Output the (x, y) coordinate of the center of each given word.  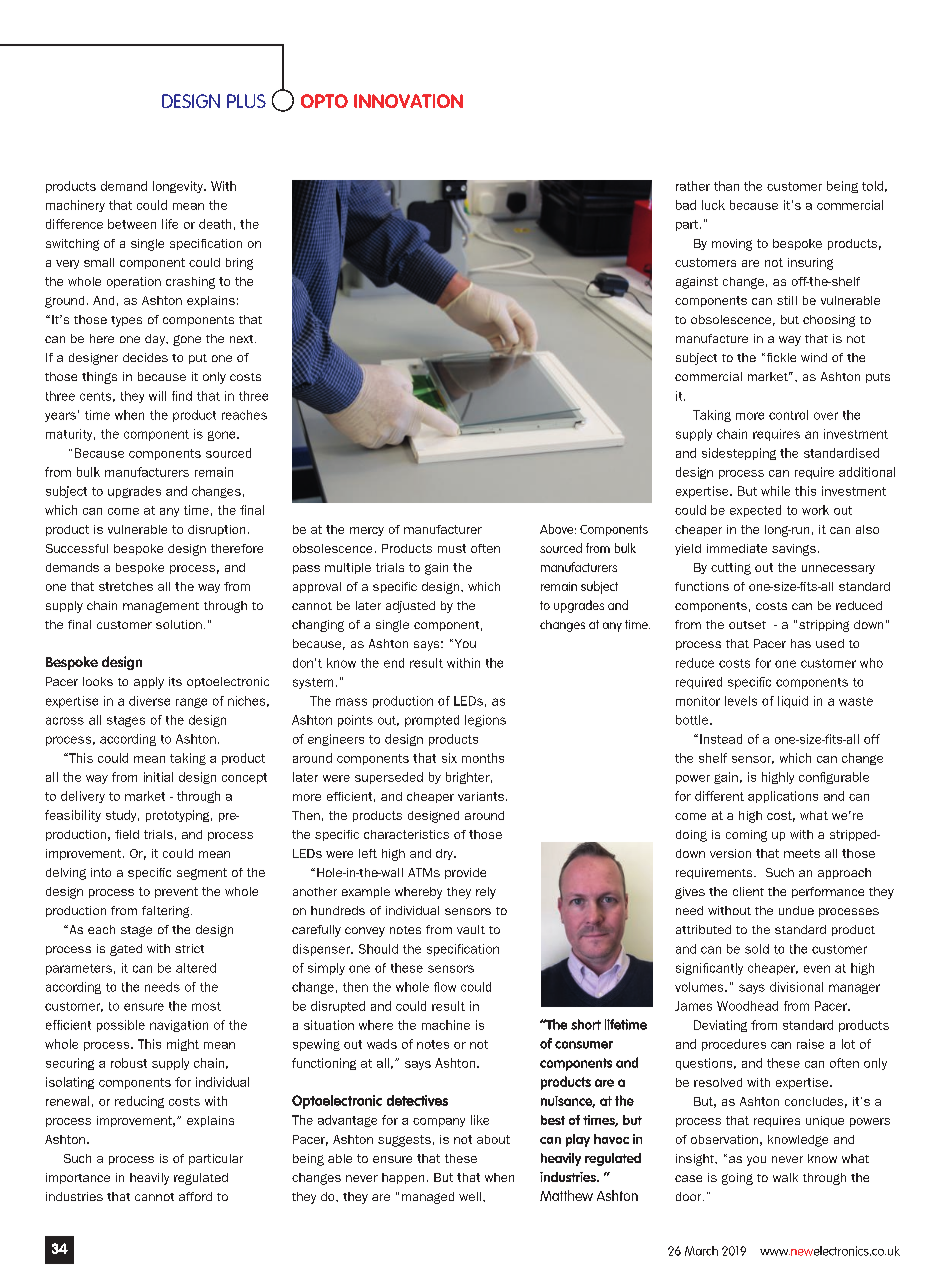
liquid (793, 702)
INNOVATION (408, 101)
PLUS (246, 101)
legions (485, 721)
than (726, 186)
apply (149, 683)
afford (195, 1196)
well (470, 1196)
